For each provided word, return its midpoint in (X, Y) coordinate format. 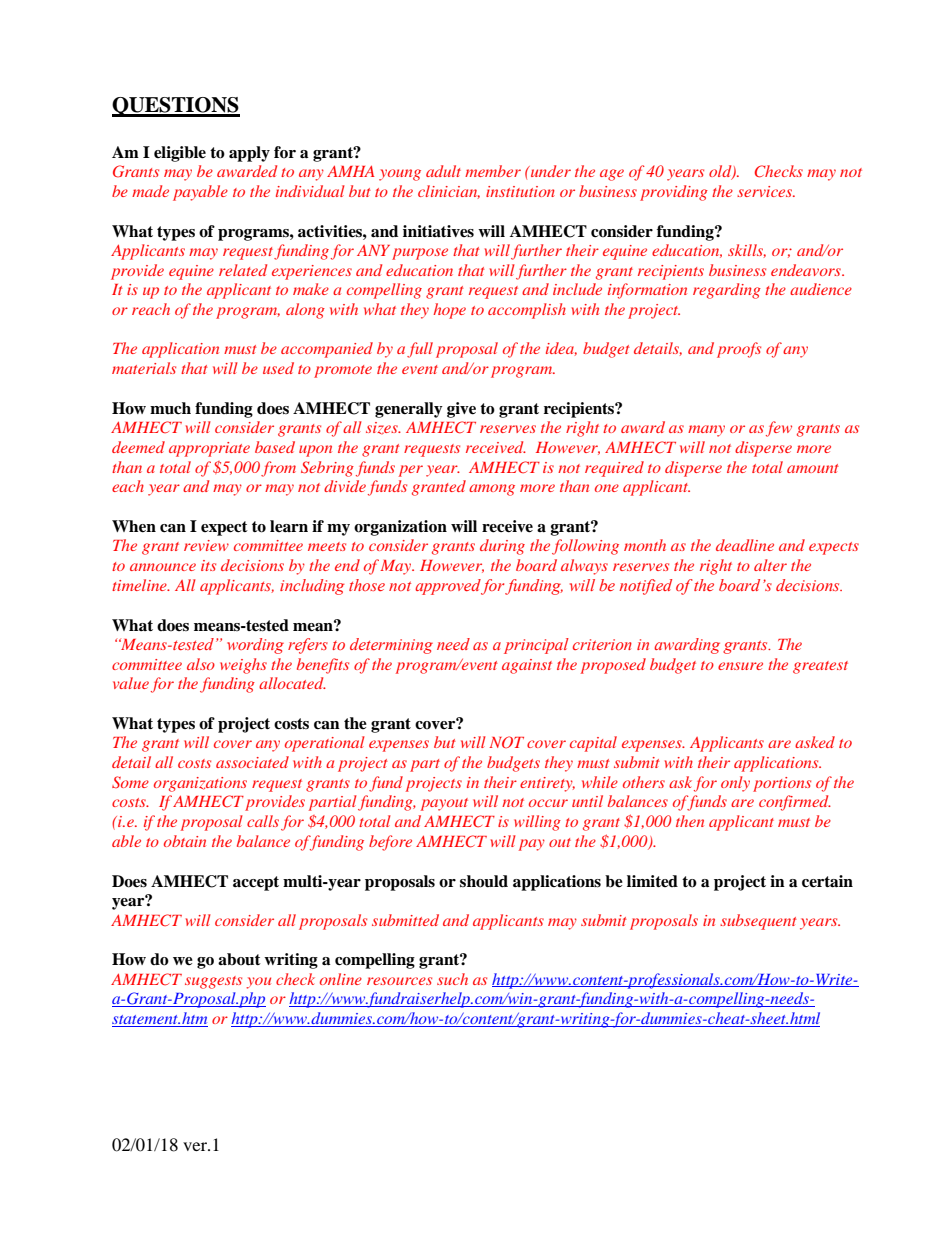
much (170, 408)
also (201, 664)
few (779, 429)
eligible (180, 154)
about (239, 959)
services (766, 191)
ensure (740, 666)
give (461, 410)
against (527, 666)
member (493, 171)
